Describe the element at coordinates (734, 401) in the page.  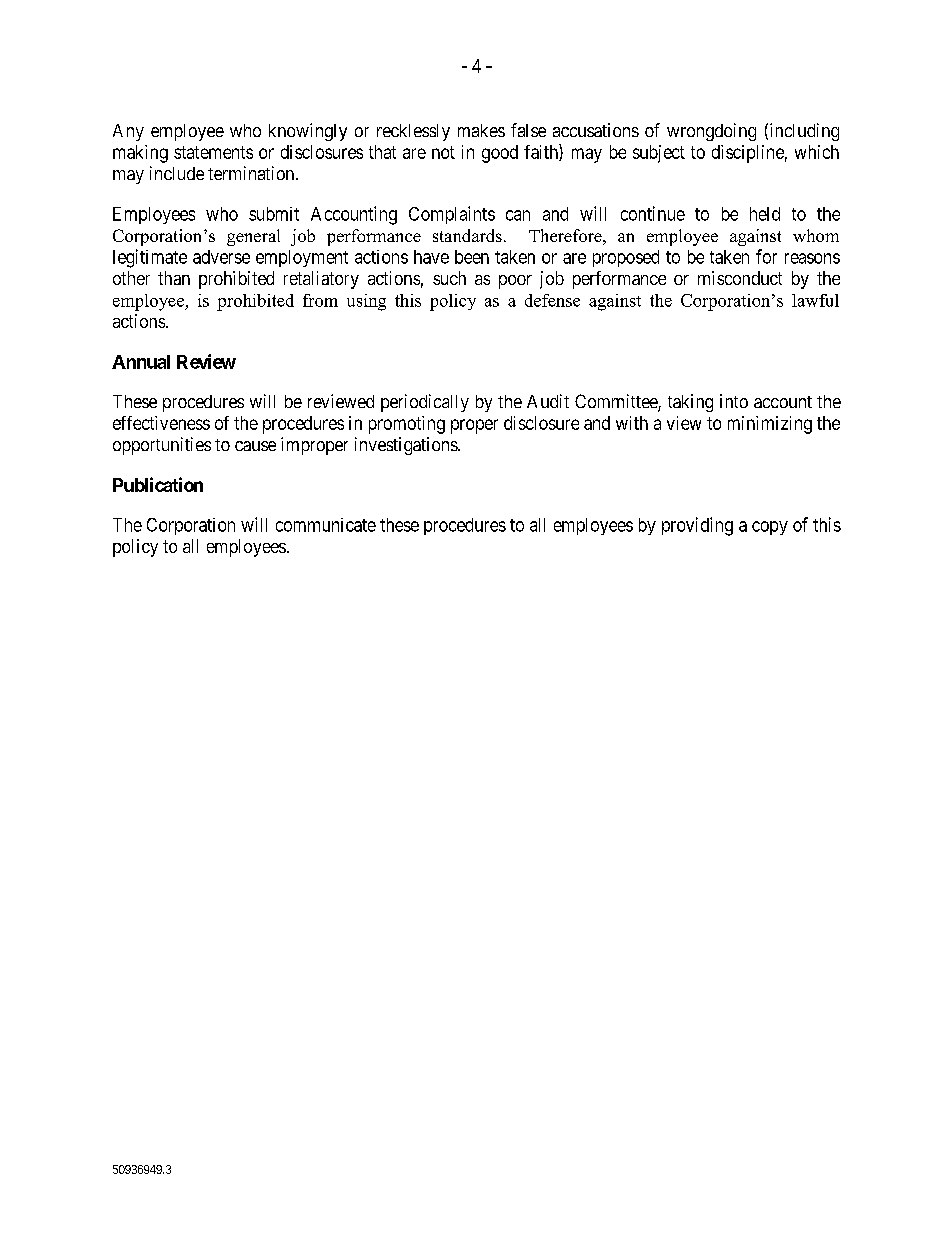
I see `into` at that location.
